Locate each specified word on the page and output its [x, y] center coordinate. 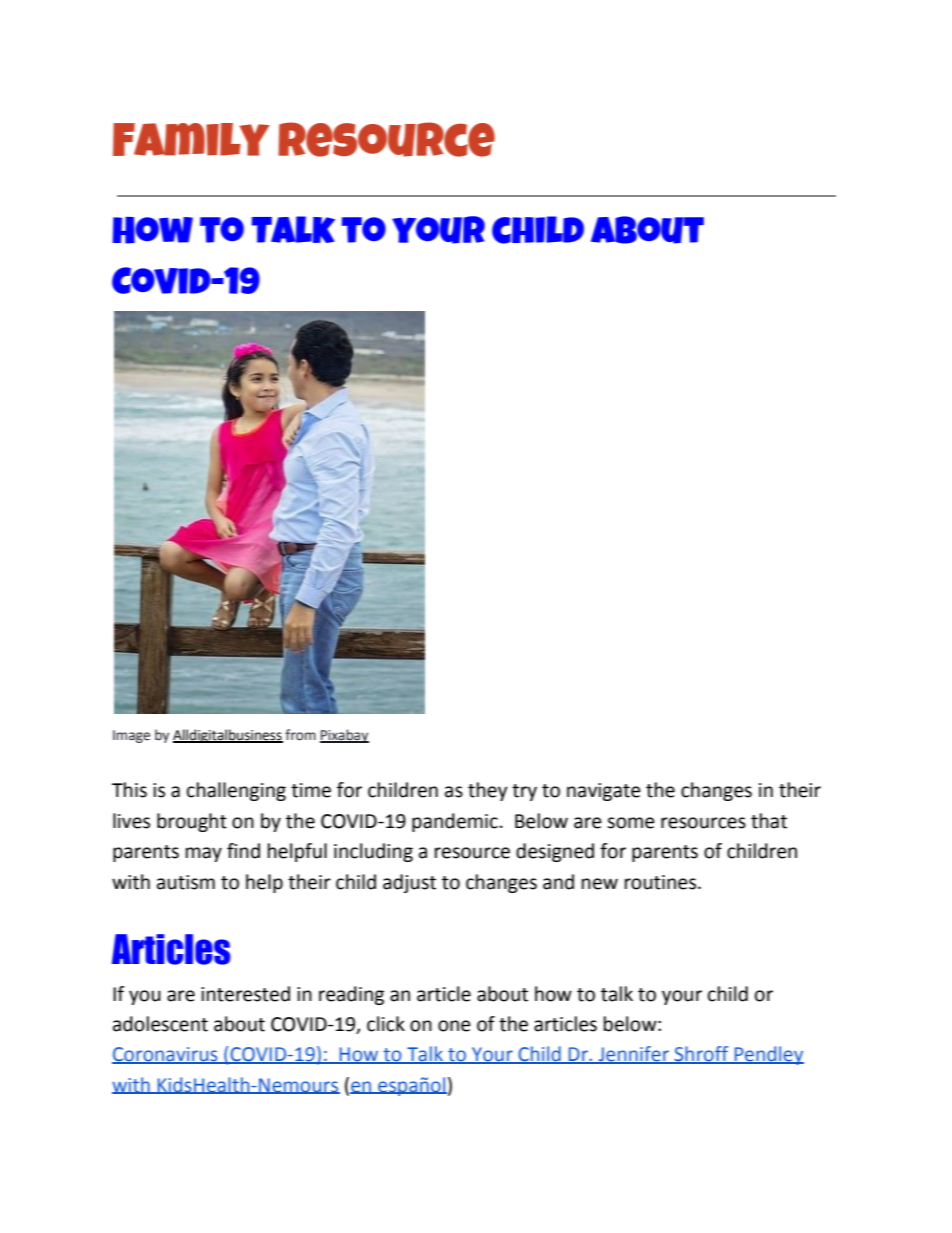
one [454, 1026]
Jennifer [633, 1055]
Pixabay [344, 736]
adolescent [160, 1024]
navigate [604, 792]
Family [191, 139]
